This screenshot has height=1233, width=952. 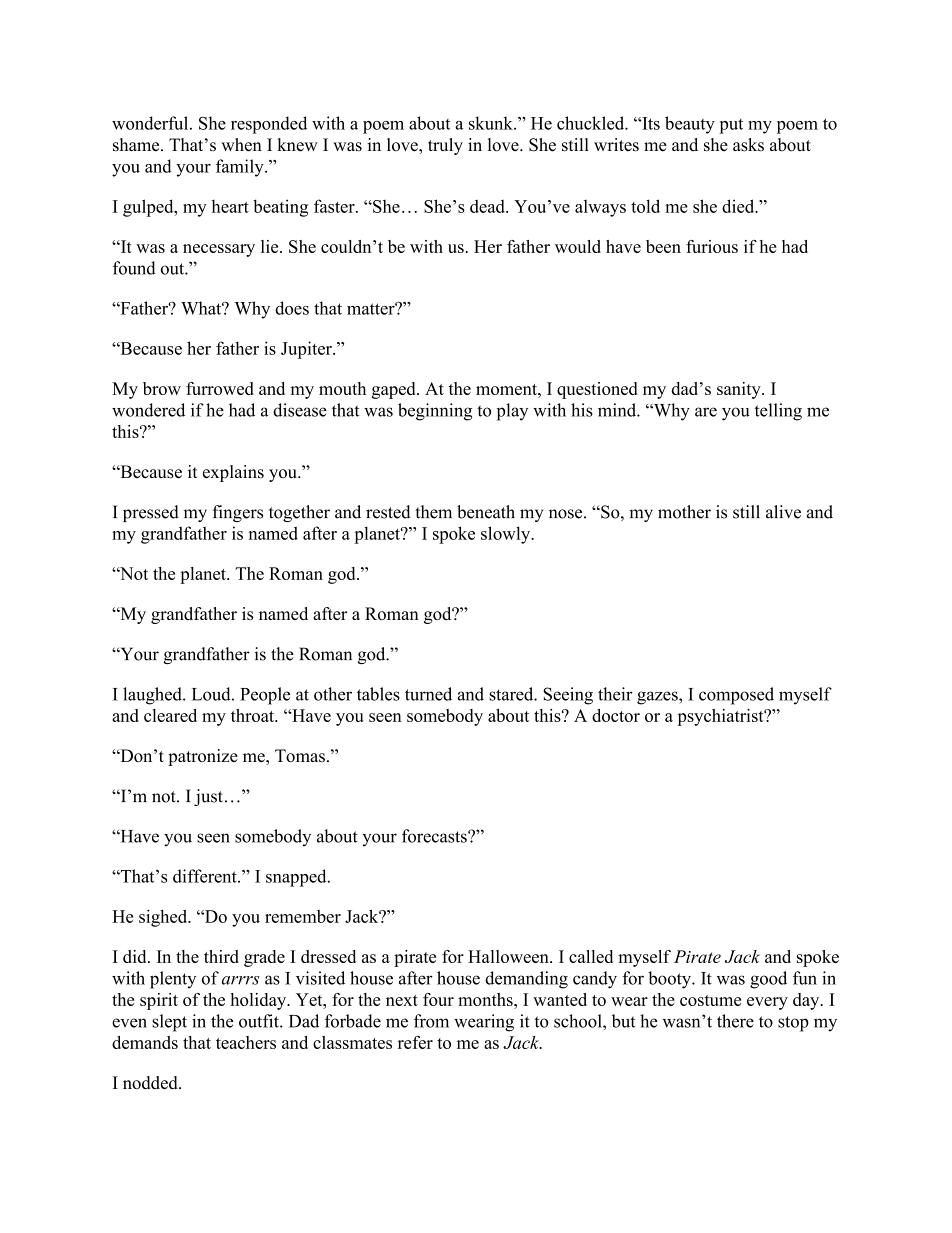 What do you see at coordinates (246, 1042) in the screenshot?
I see `teachers` at bounding box center [246, 1042].
